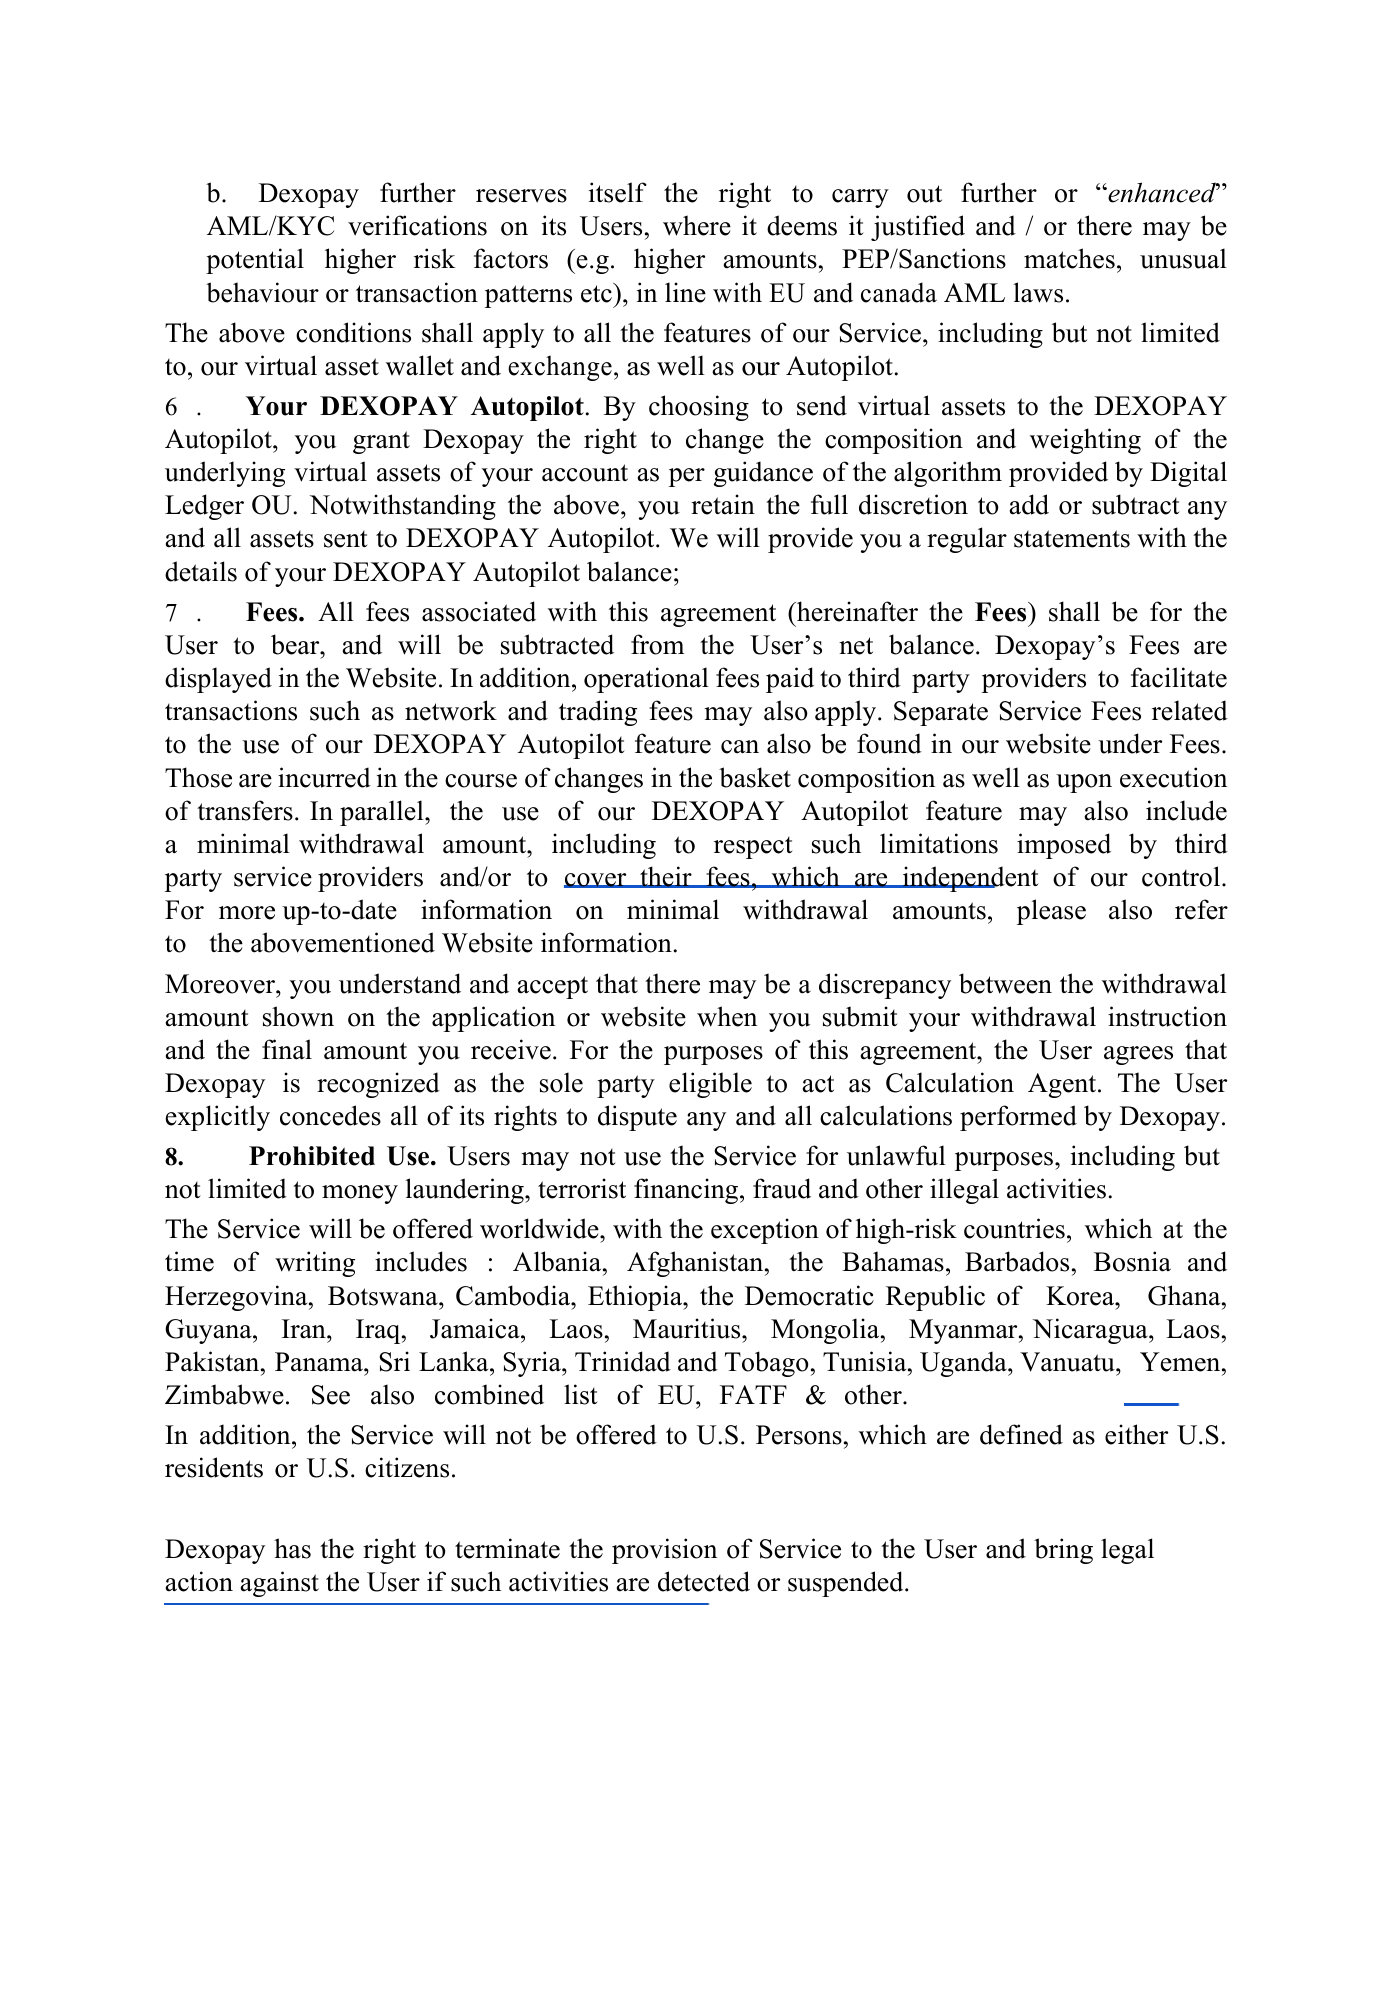 The width and height of the screenshot is (1386, 1996). What do you see at coordinates (360, 1194) in the screenshot?
I see `money` at bounding box center [360, 1194].
